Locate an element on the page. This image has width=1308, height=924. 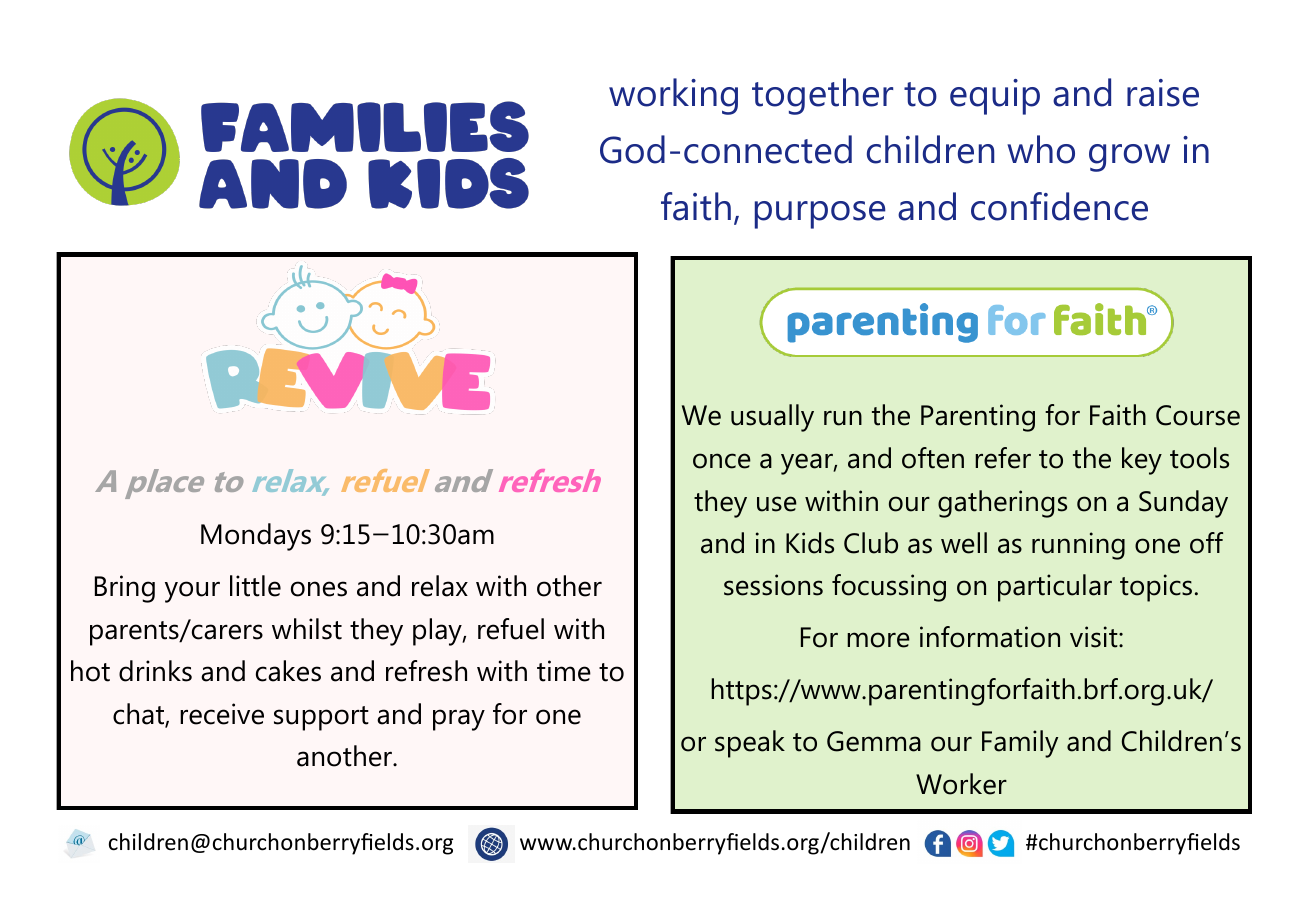
refer is located at coordinates (1003, 458).
